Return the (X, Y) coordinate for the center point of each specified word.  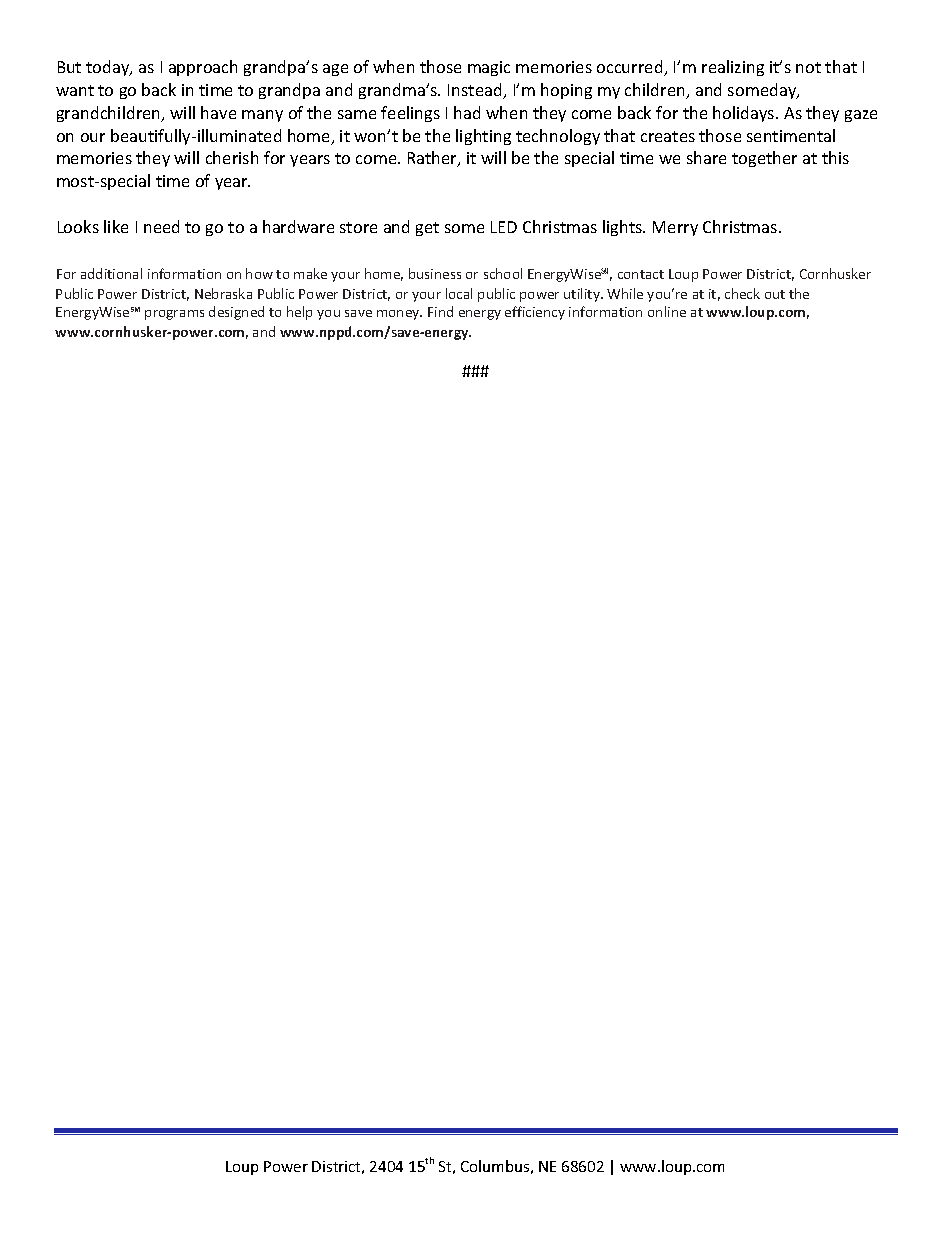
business (435, 273)
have (218, 112)
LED (504, 227)
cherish (232, 157)
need (161, 226)
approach (203, 68)
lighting (483, 137)
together (764, 159)
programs (174, 315)
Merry (675, 228)
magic (489, 68)
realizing (733, 68)
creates (668, 136)
